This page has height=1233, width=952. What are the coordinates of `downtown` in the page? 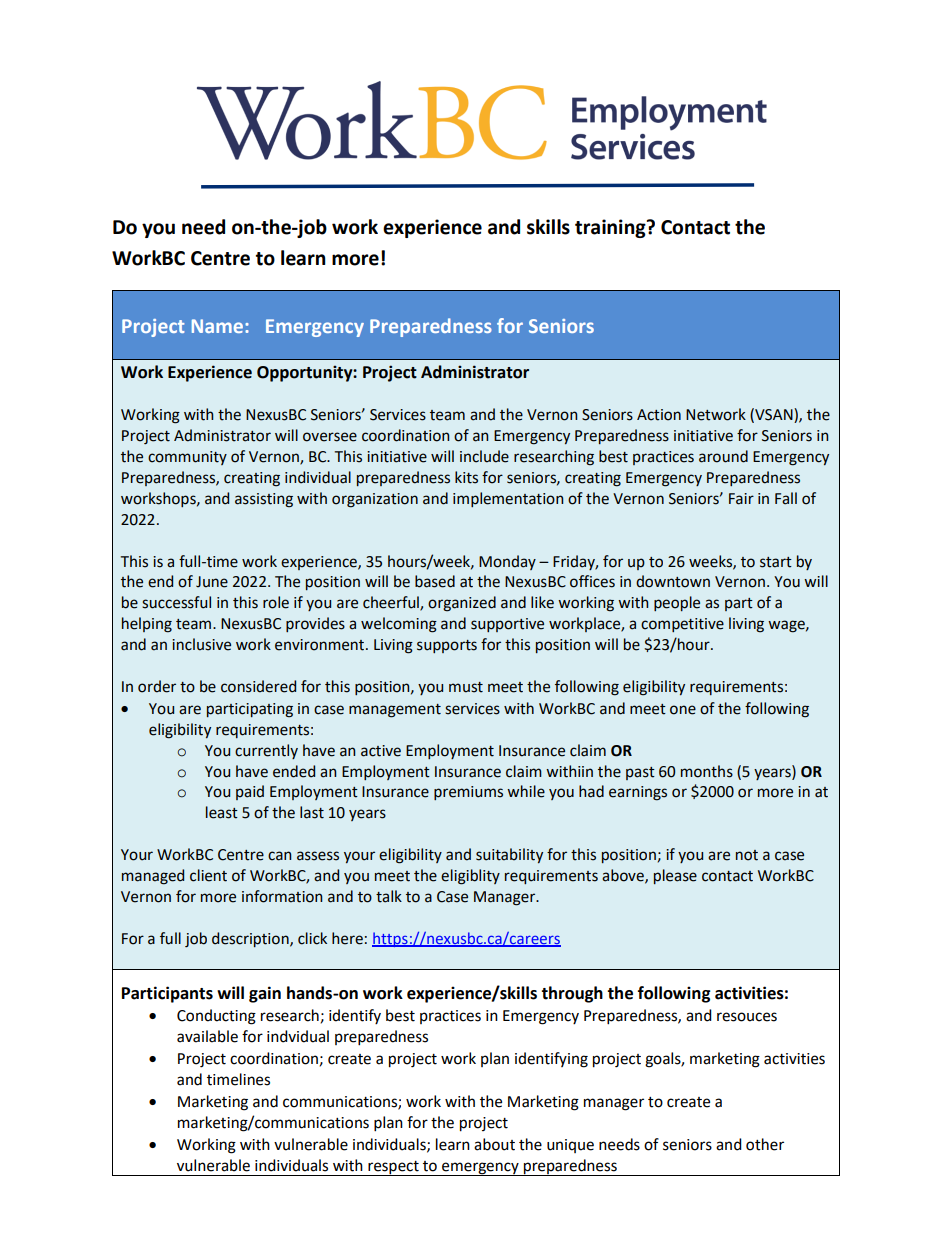 It's located at (673, 581).
